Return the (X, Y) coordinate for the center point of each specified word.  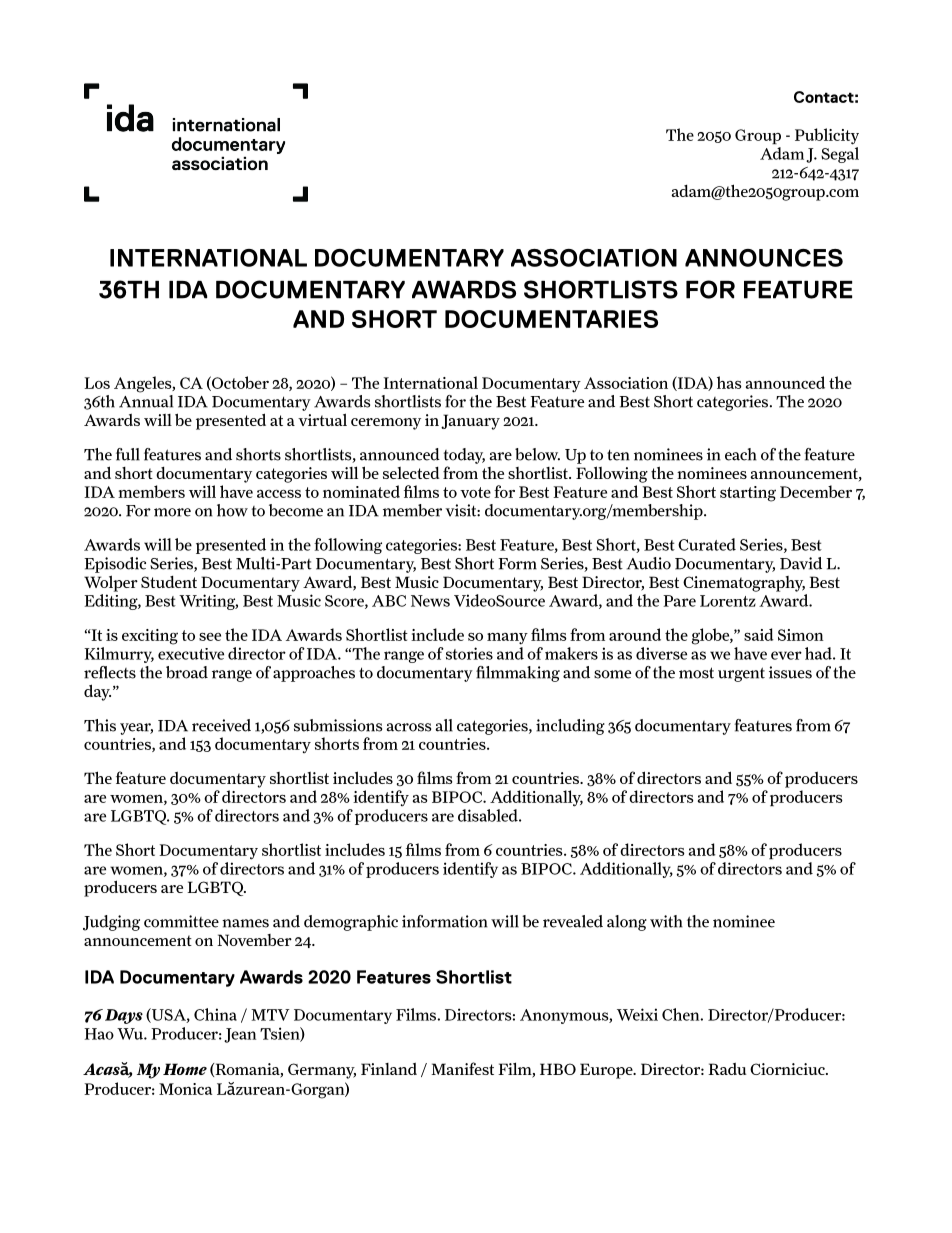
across (409, 727)
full (128, 454)
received (221, 725)
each (741, 454)
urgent (741, 674)
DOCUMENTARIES (551, 319)
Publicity (827, 136)
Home (185, 1069)
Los (97, 383)
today (464, 456)
